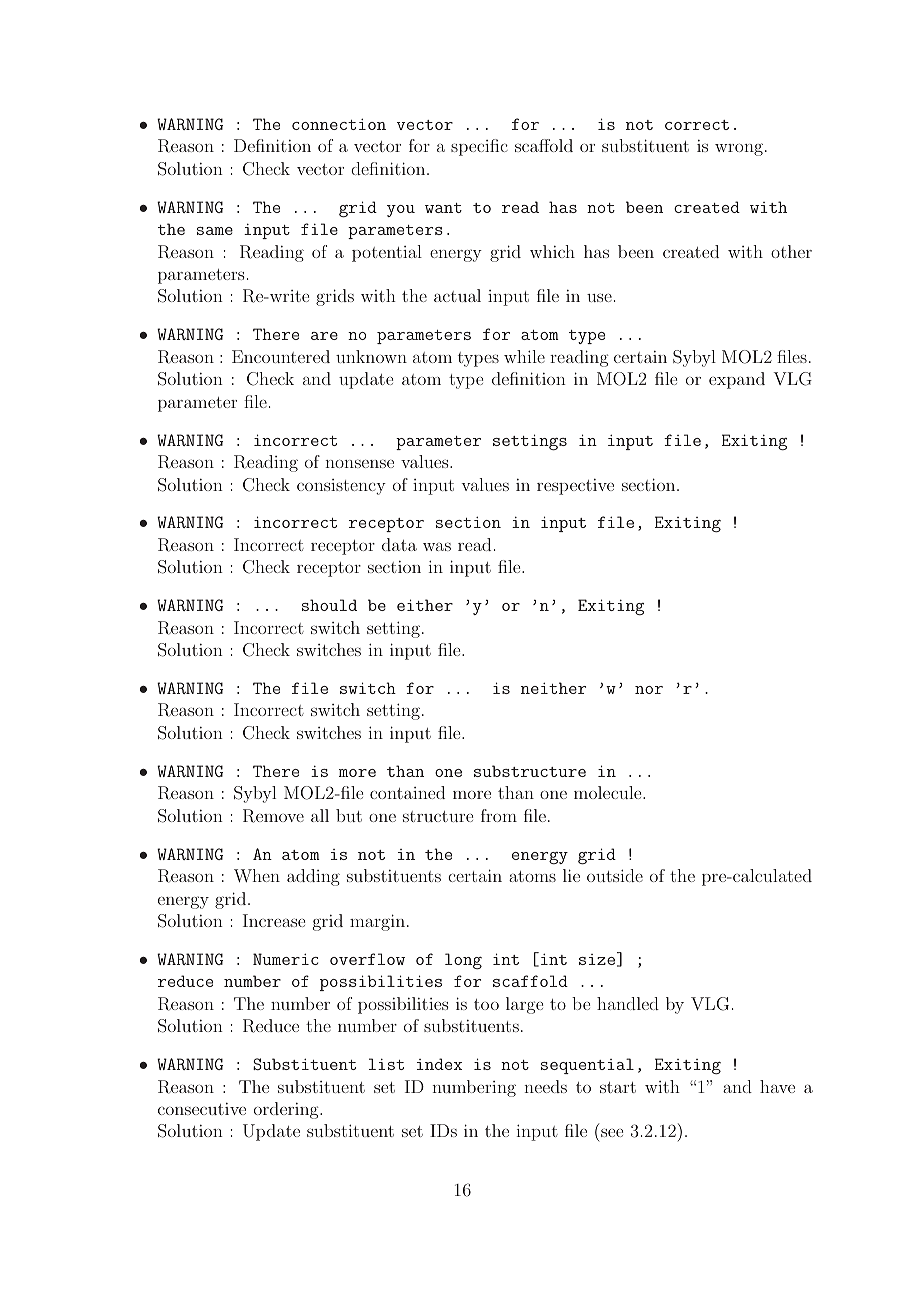 Image resolution: width=924 pixels, height=1308 pixels. Describe the element at coordinates (339, 124) in the screenshot. I see `connection` at that location.
